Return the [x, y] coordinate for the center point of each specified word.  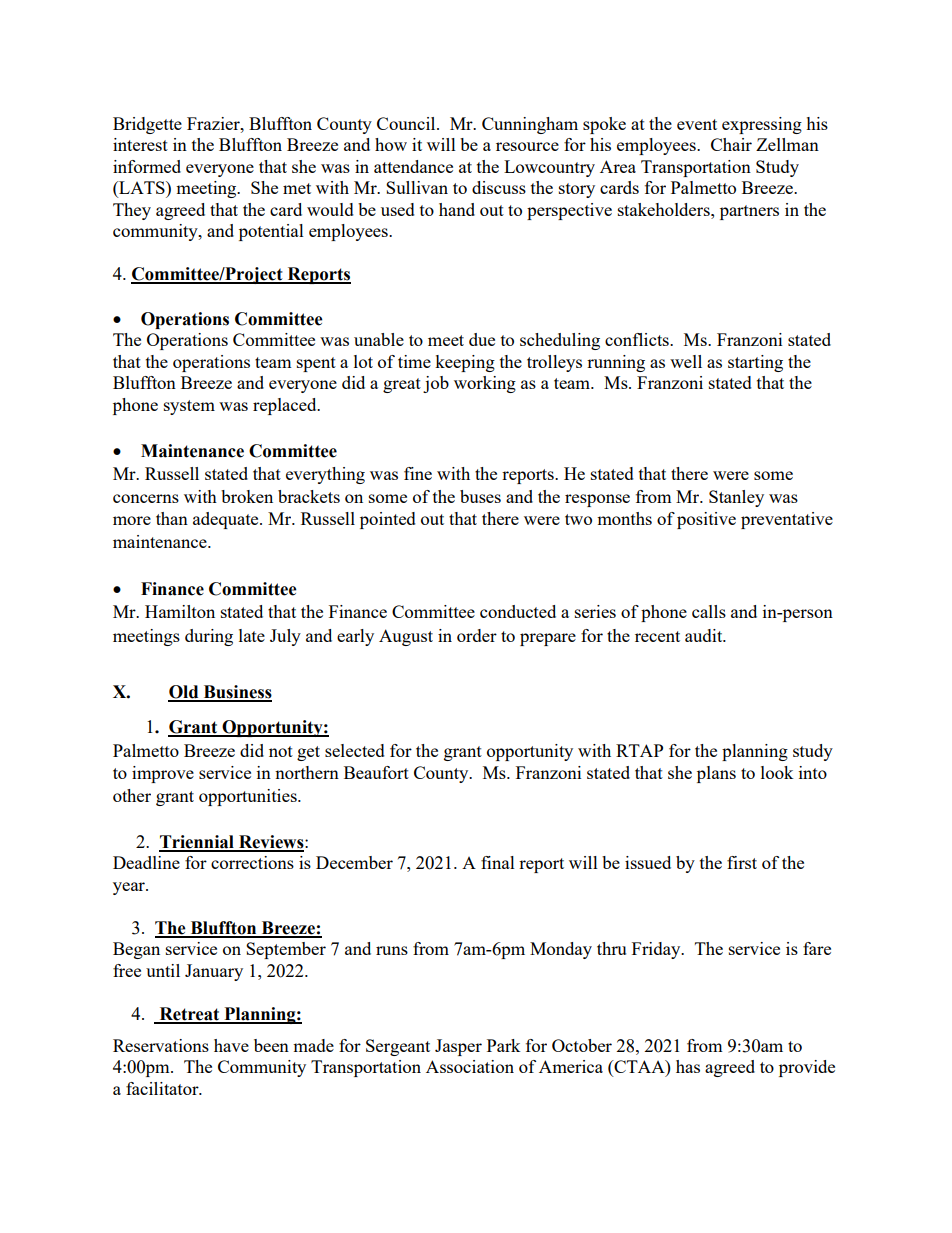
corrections [252, 862]
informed [147, 166]
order [477, 635]
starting [755, 363]
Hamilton [180, 611]
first [742, 862]
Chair [731, 144]
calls [709, 611]
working [485, 384]
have [231, 1045]
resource [527, 146]
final [498, 862]
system [189, 407]
